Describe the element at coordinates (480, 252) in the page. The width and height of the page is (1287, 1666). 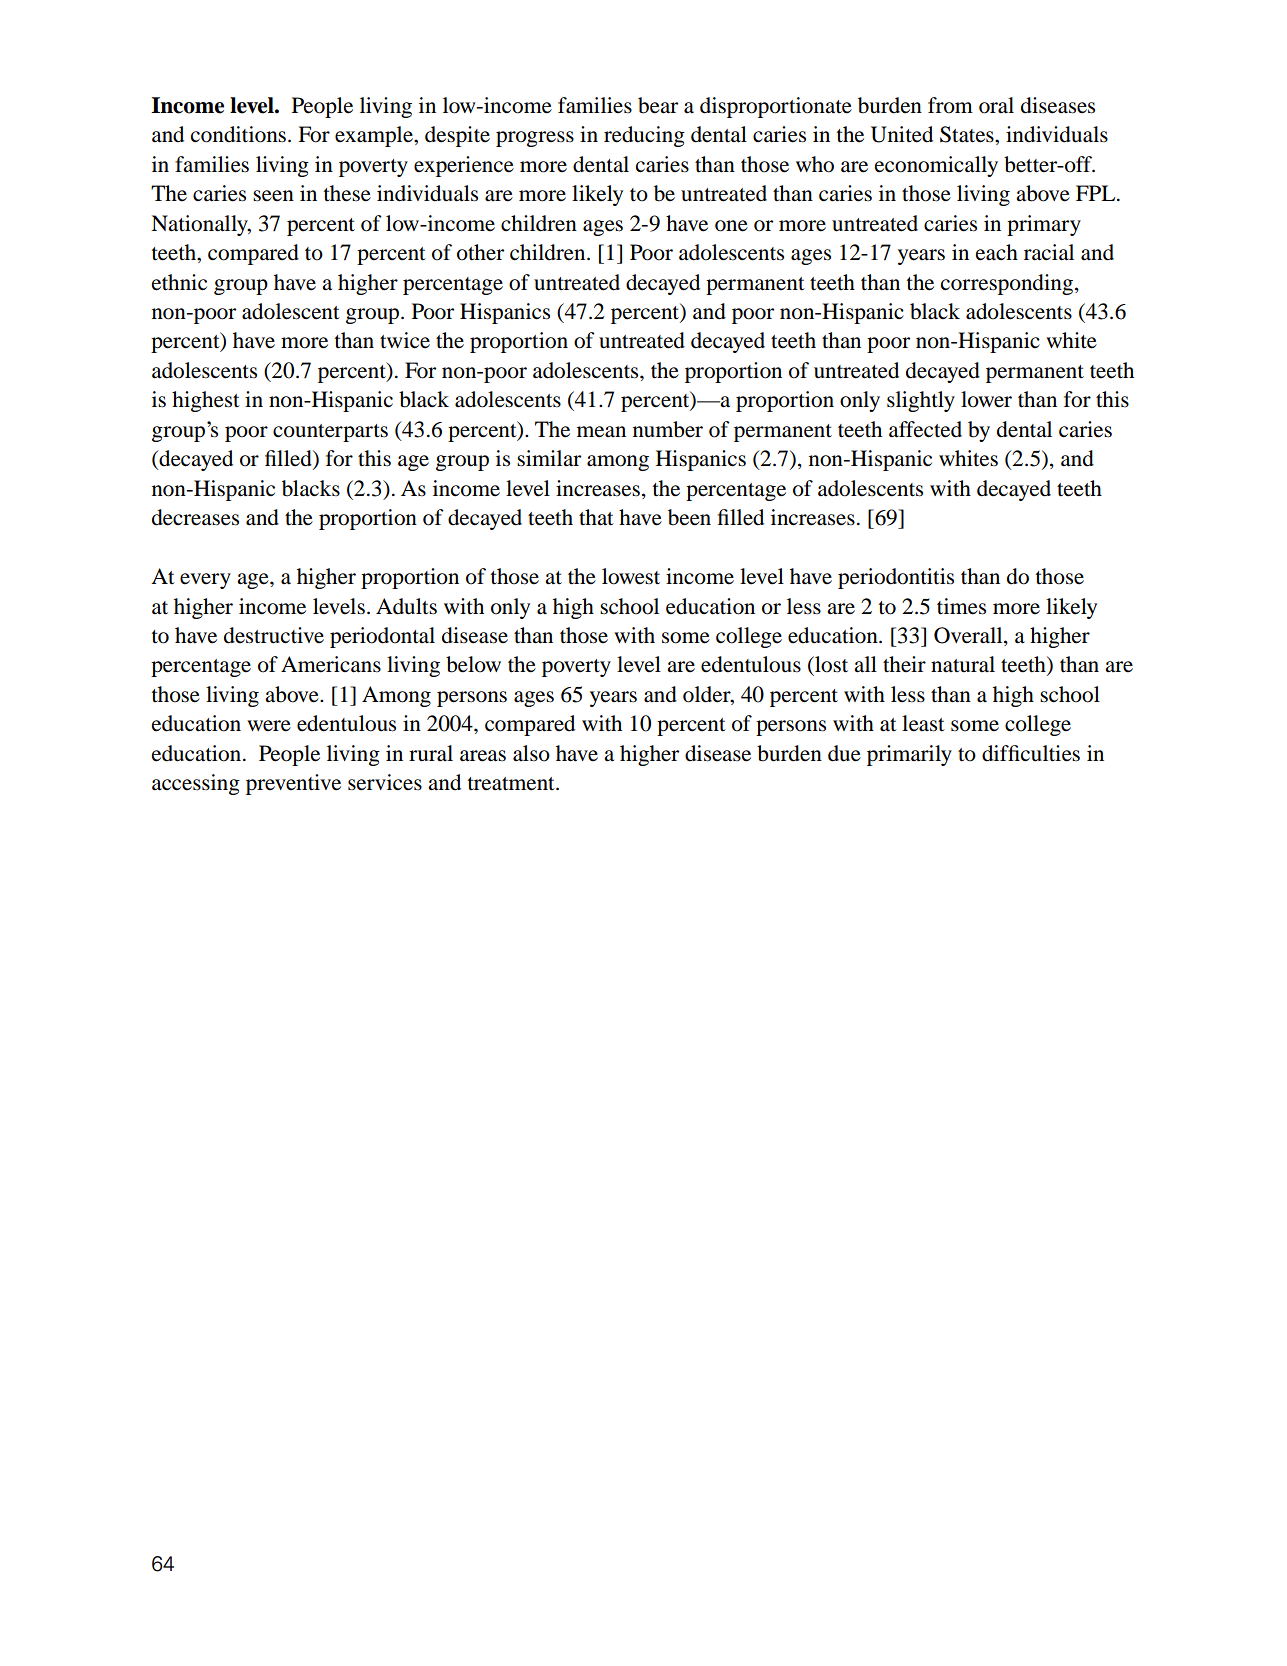
I see `other` at that location.
